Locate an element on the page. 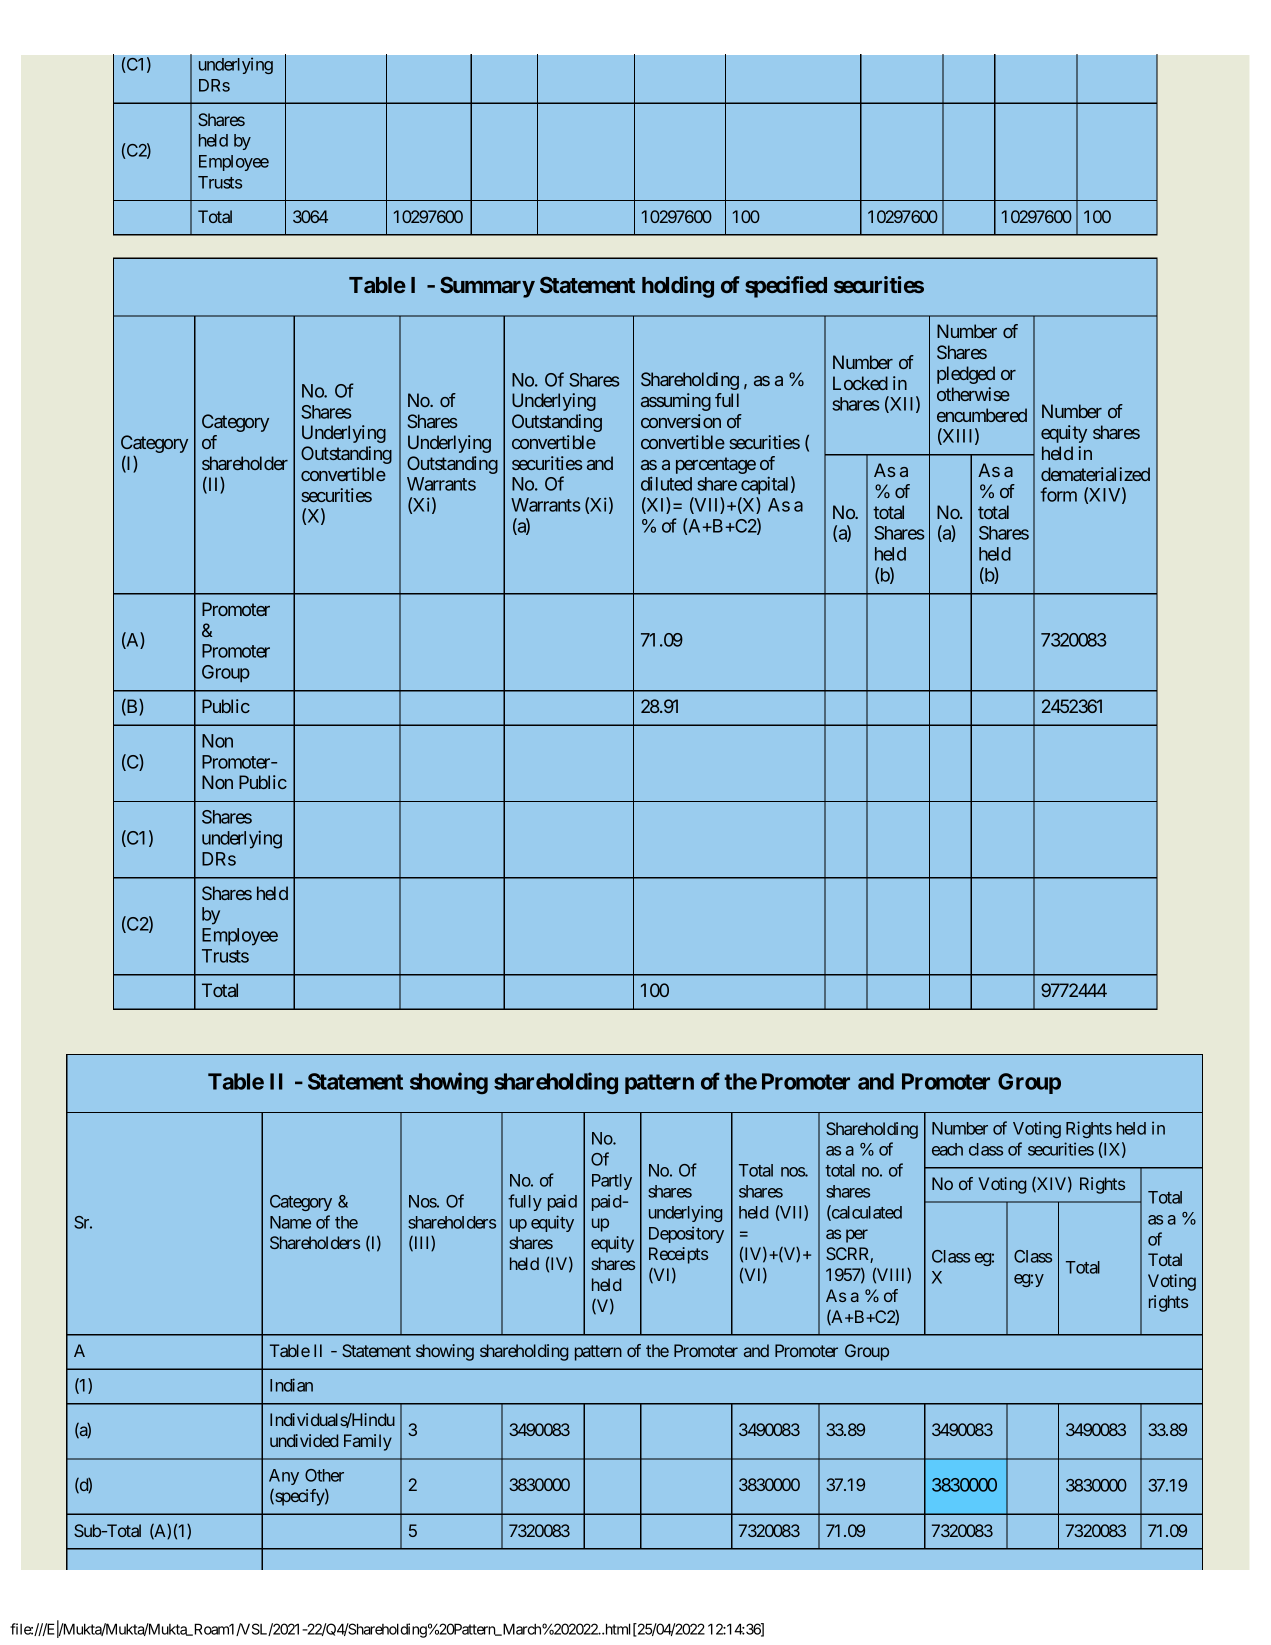 The image size is (1271, 1645). specified is located at coordinates (786, 287).
